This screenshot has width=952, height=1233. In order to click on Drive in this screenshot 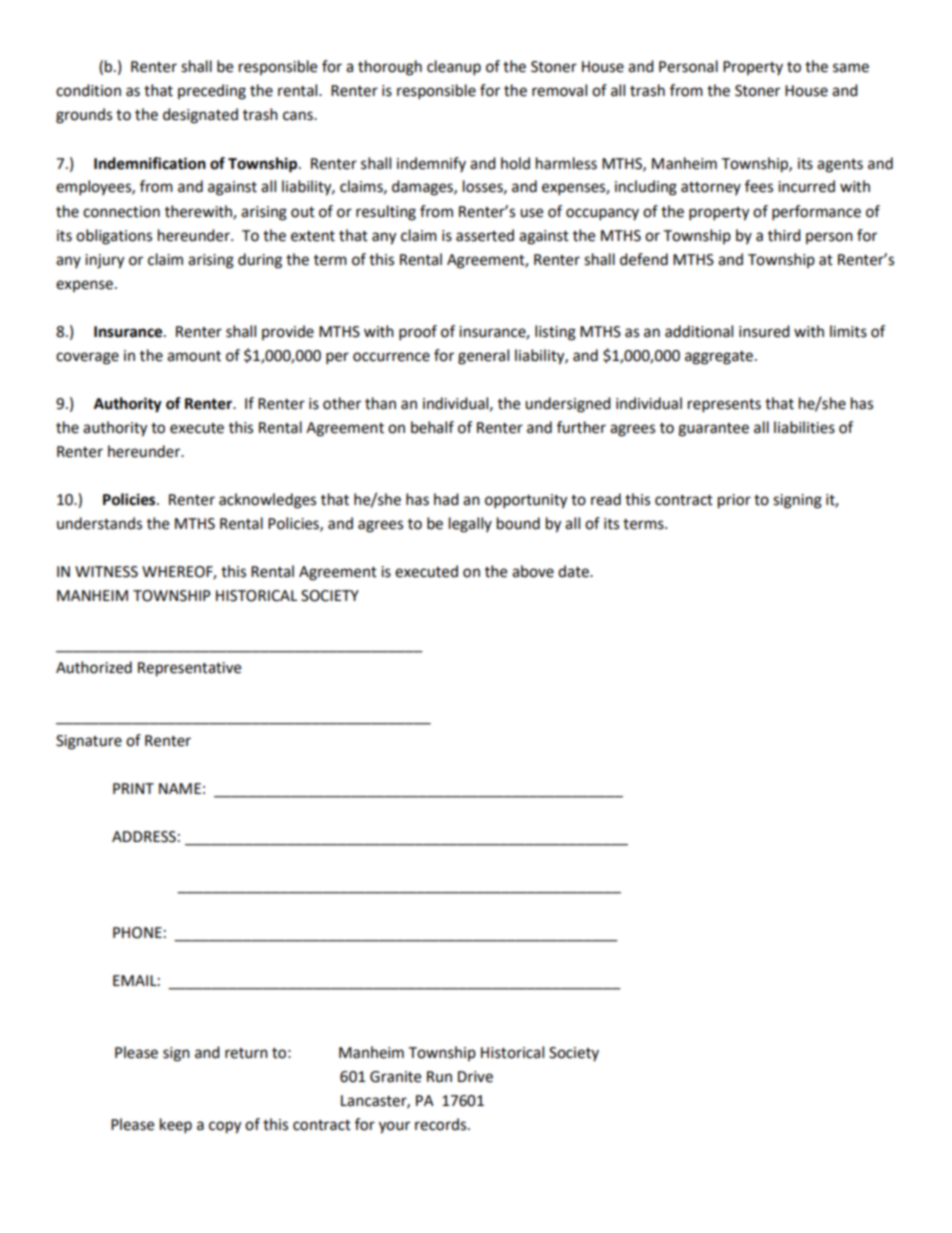, I will do `click(475, 1077)`.
